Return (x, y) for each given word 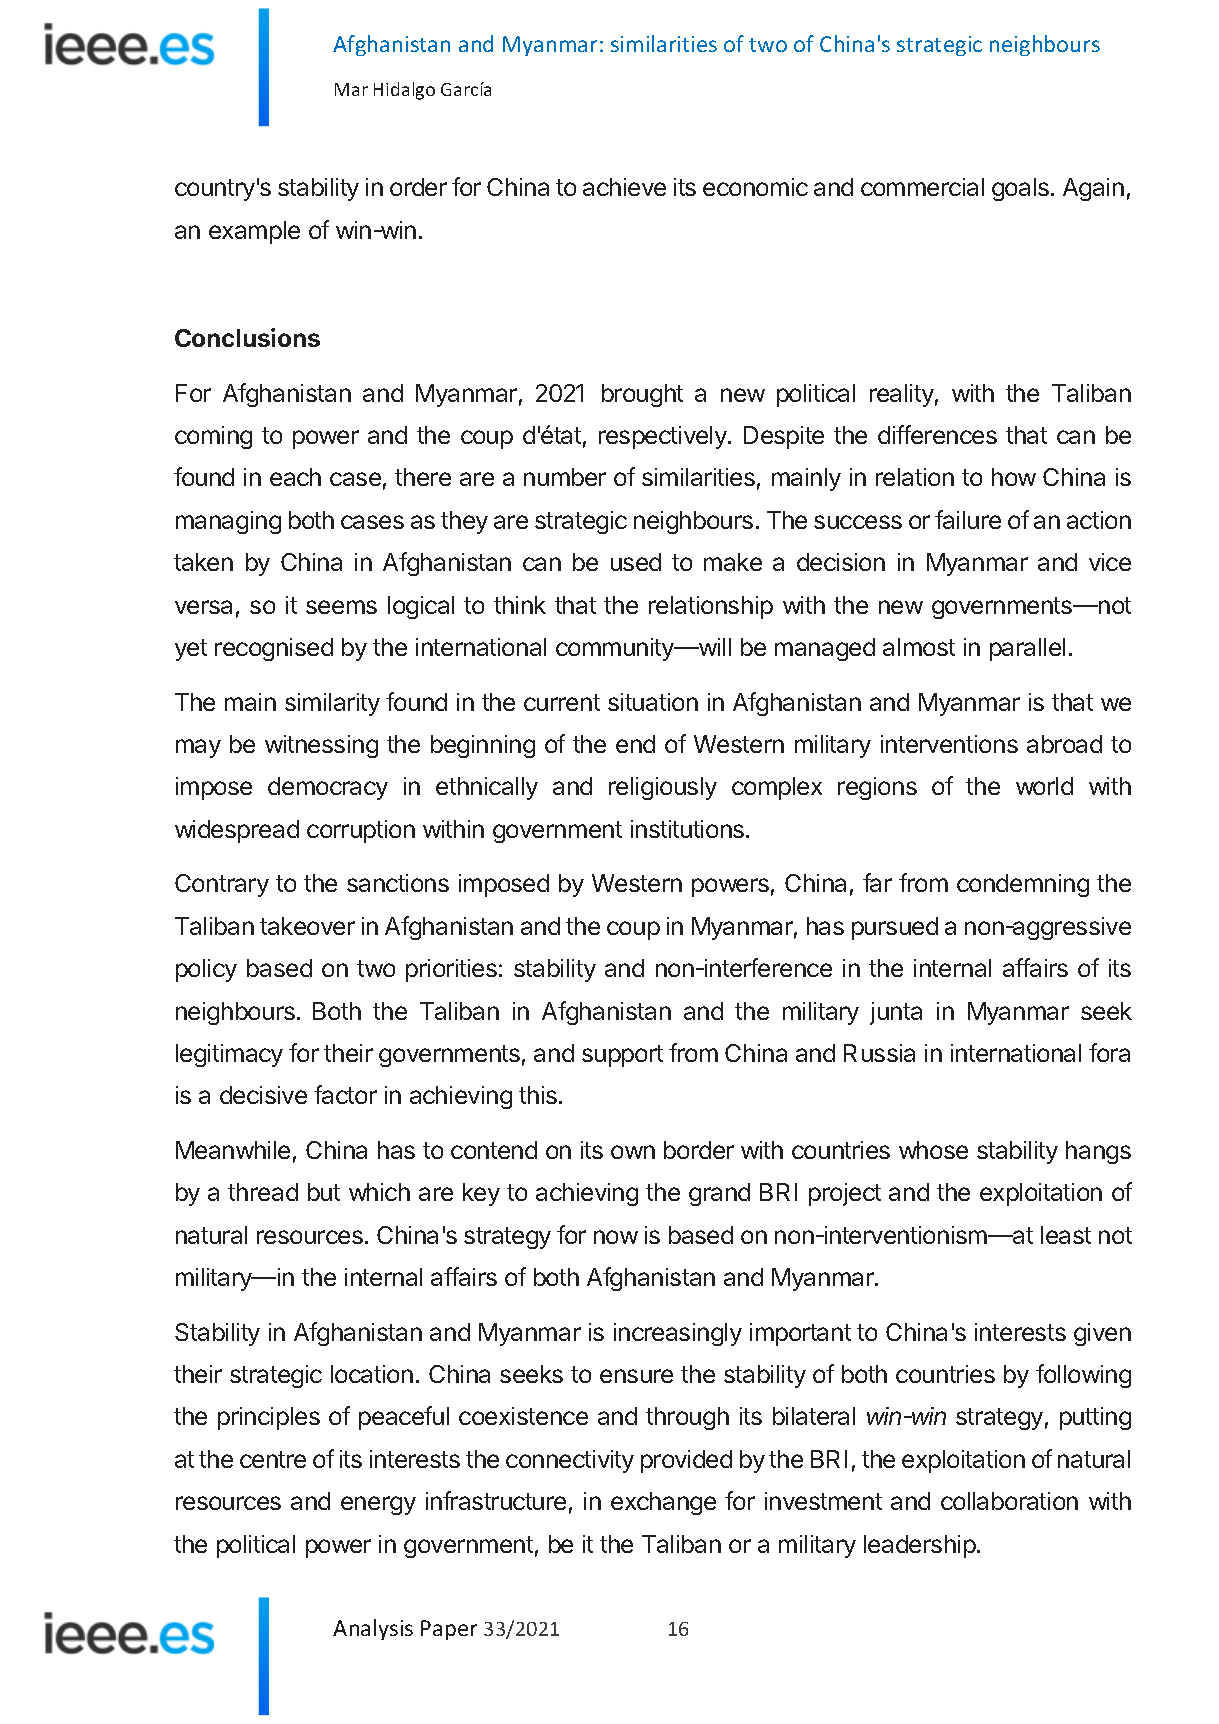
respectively (664, 437)
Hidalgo (404, 91)
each (295, 477)
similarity (332, 704)
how (1014, 477)
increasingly (678, 1334)
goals (1020, 189)
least (1066, 1235)
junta (896, 1013)
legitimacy (229, 1055)
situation (653, 702)
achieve (624, 187)
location (372, 1374)
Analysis (373, 1629)
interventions (949, 744)
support (622, 1056)
